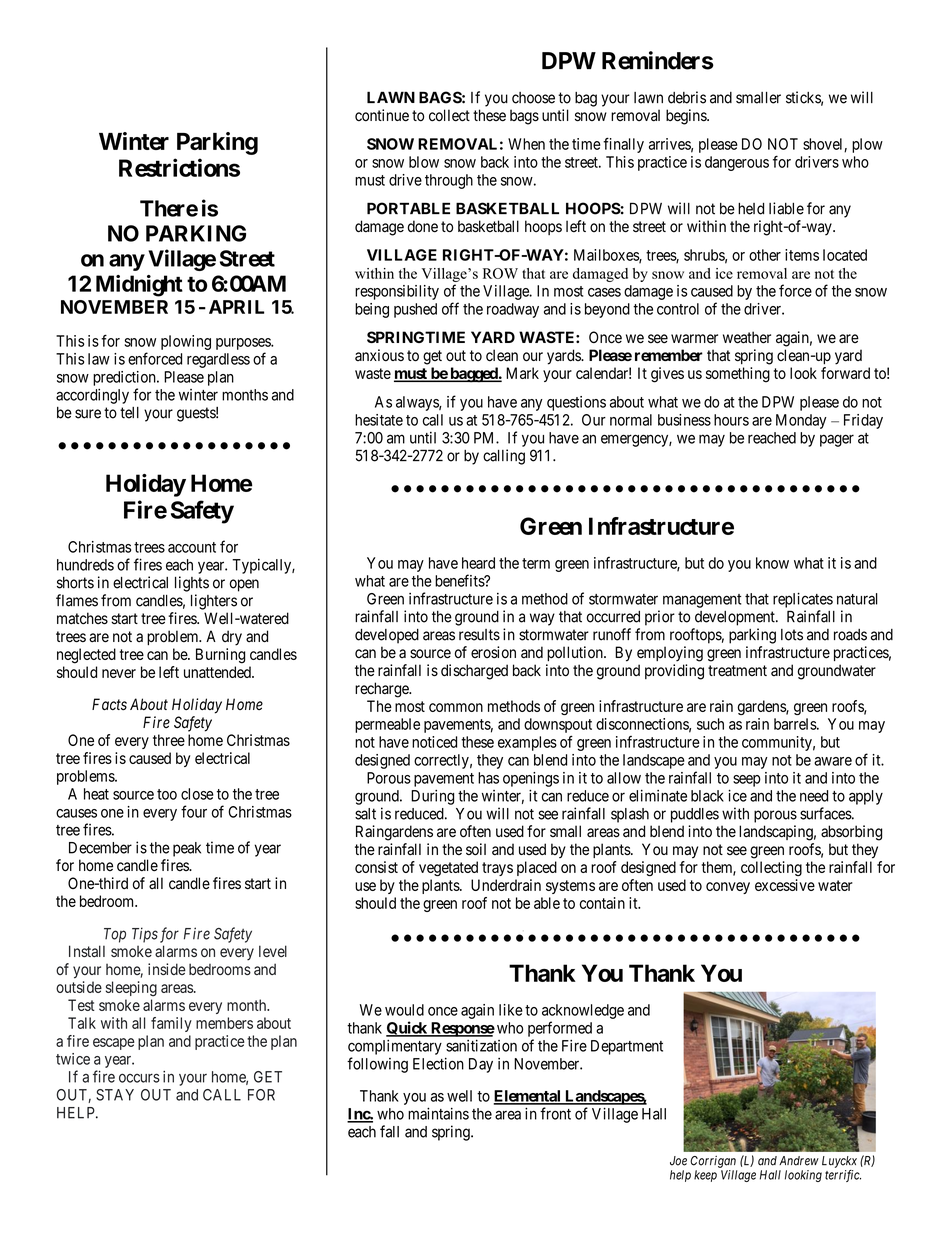 The width and height of the screenshot is (952, 1233). Describe the element at coordinates (792, 635) in the screenshot. I see `lots` at that location.
